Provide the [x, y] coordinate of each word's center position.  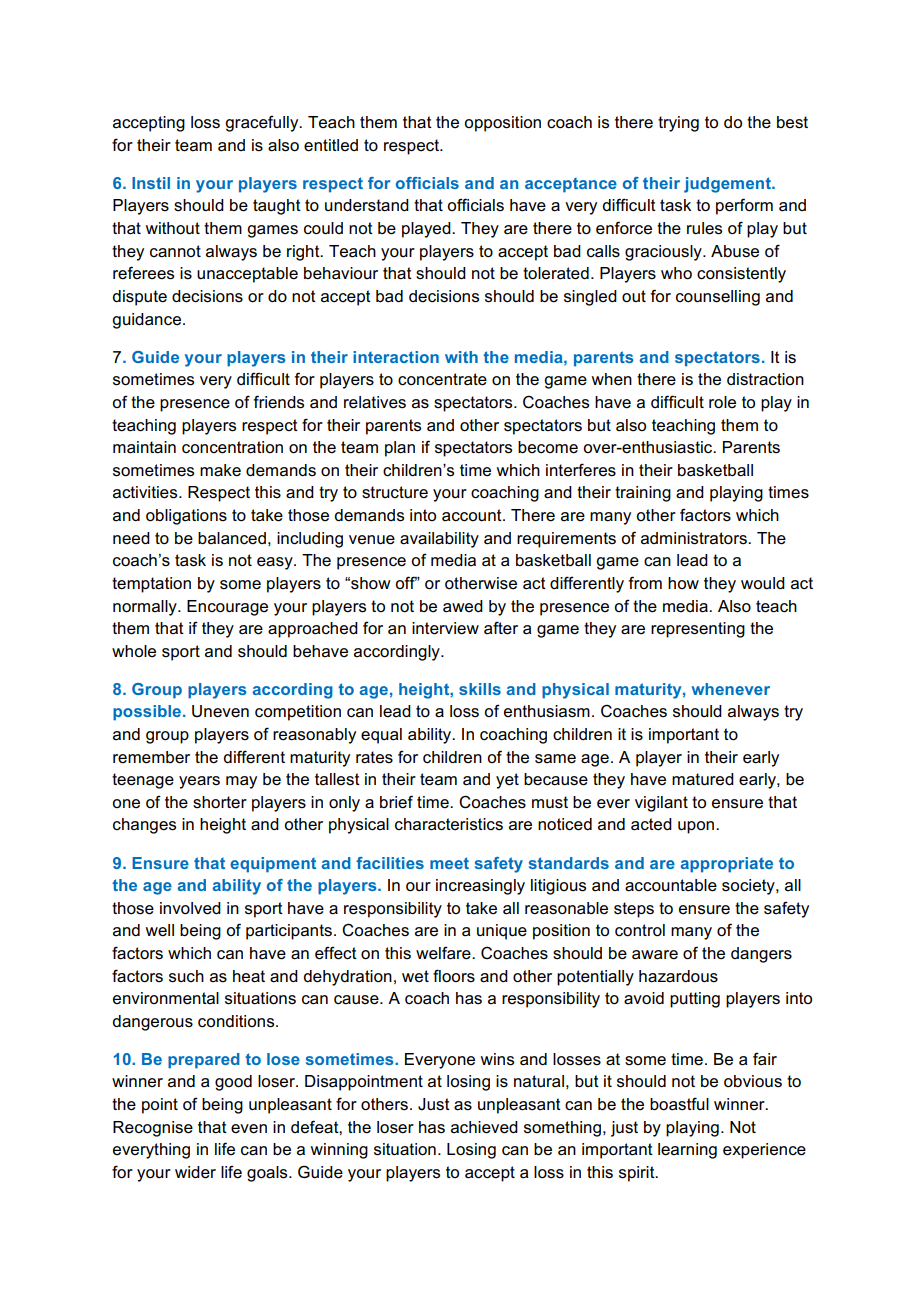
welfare [444, 953]
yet [507, 781]
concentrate [442, 379]
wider [195, 1172]
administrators [695, 538]
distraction [765, 379]
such [186, 976]
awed [463, 606]
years [199, 782]
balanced [232, 538]
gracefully [263, 123]
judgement [728, 185]
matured [703, 779]
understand [367, 205]
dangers [761, 955]
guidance [146, 321]
